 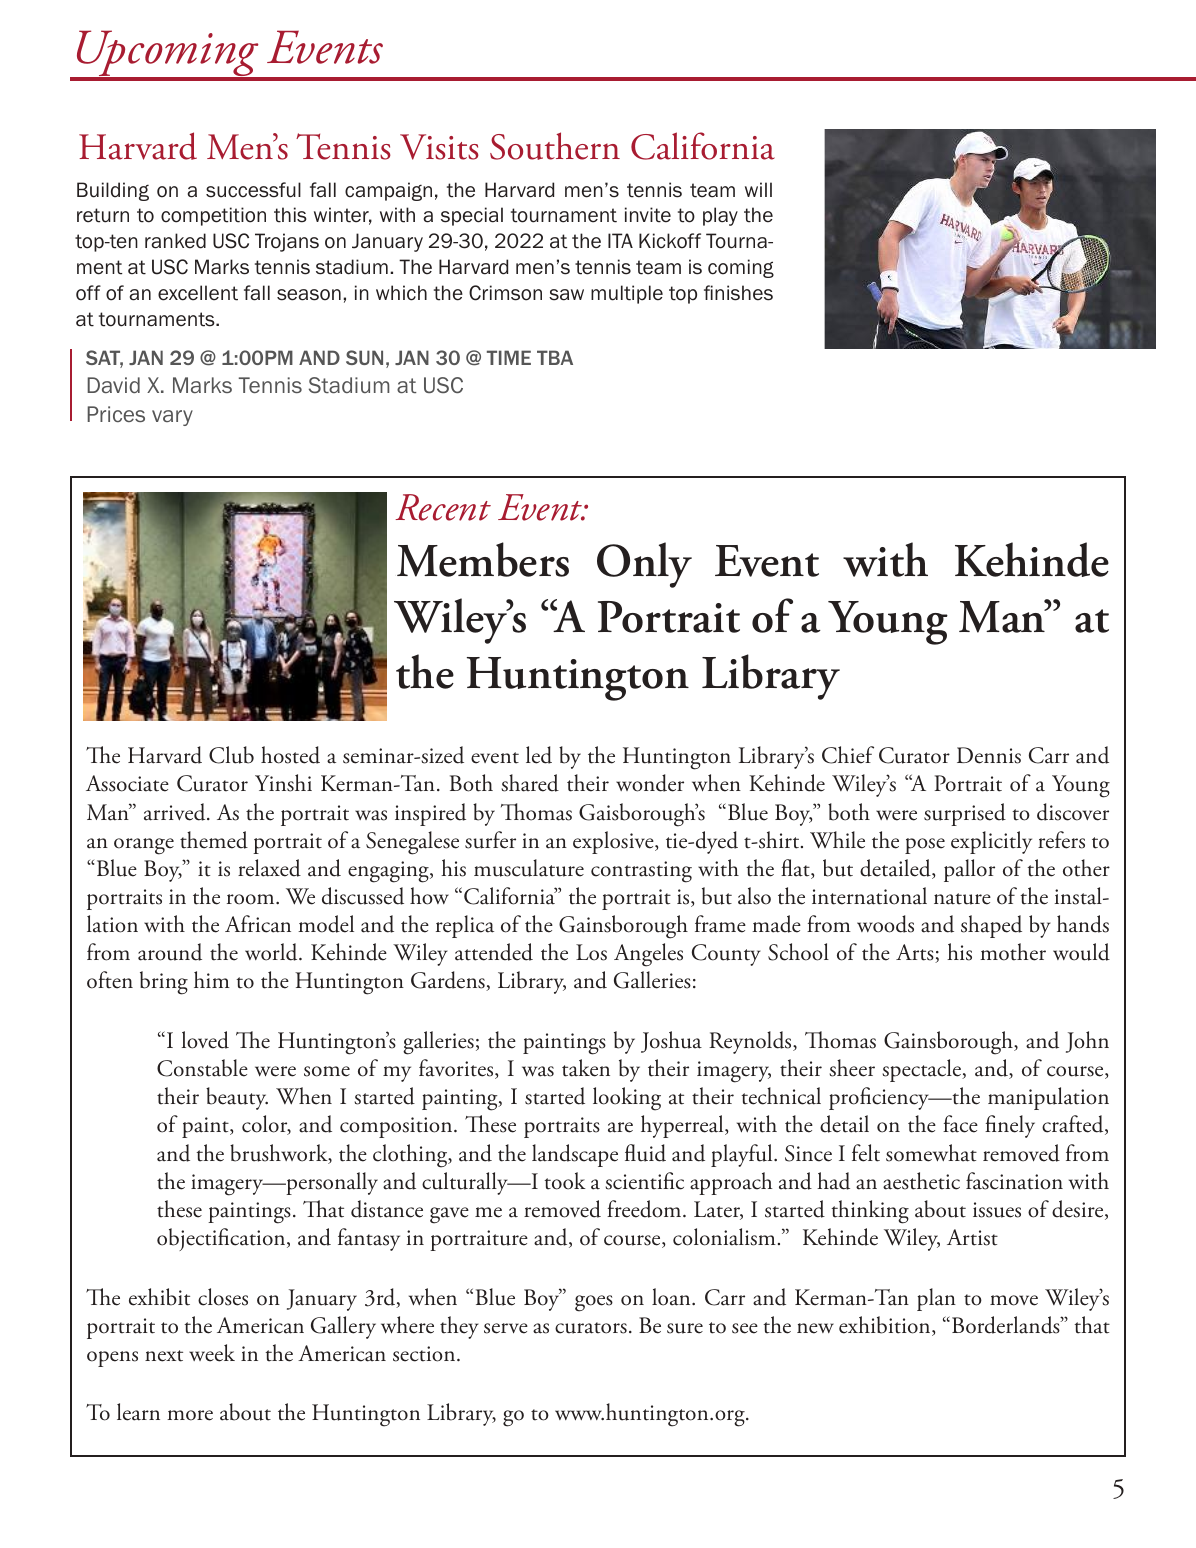 I want to click on successful, so click(x=253, y=190).
